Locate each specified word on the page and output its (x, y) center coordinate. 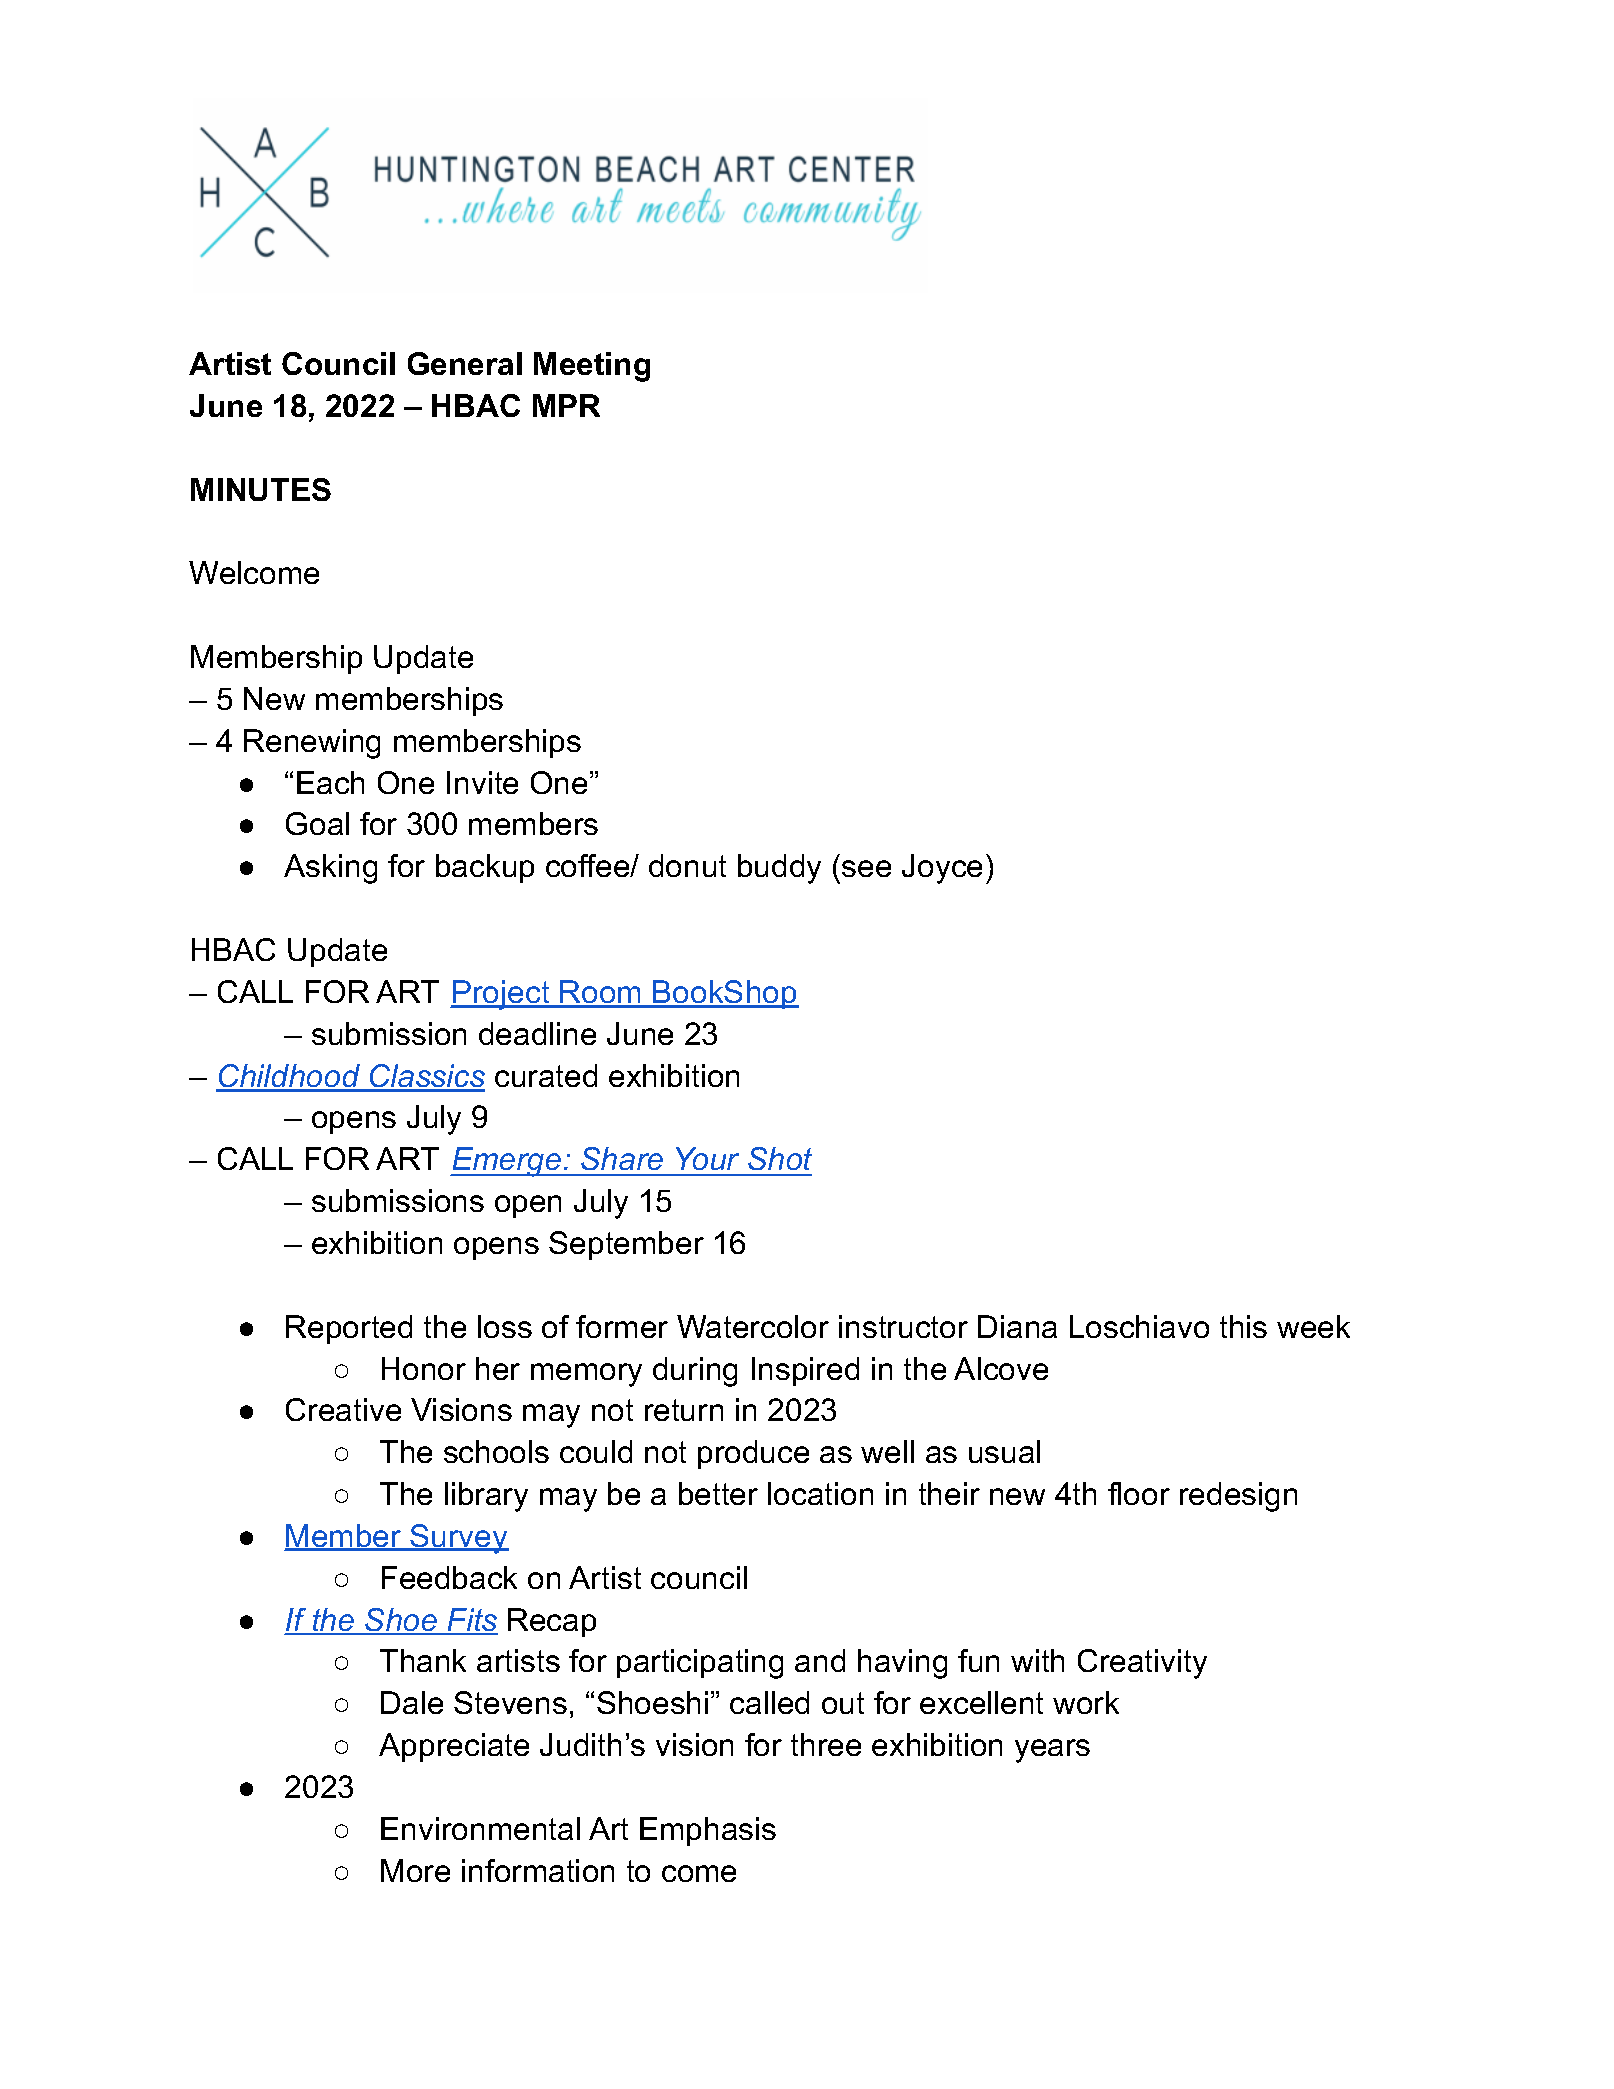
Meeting (592, 367)
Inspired (805, 1371)
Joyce (942, 869)
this (1243, 1326)
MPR (566, 405)
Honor (424, 1368)
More (415, 1870)
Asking (330, 869)
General (465, 363)
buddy (779, 869)
